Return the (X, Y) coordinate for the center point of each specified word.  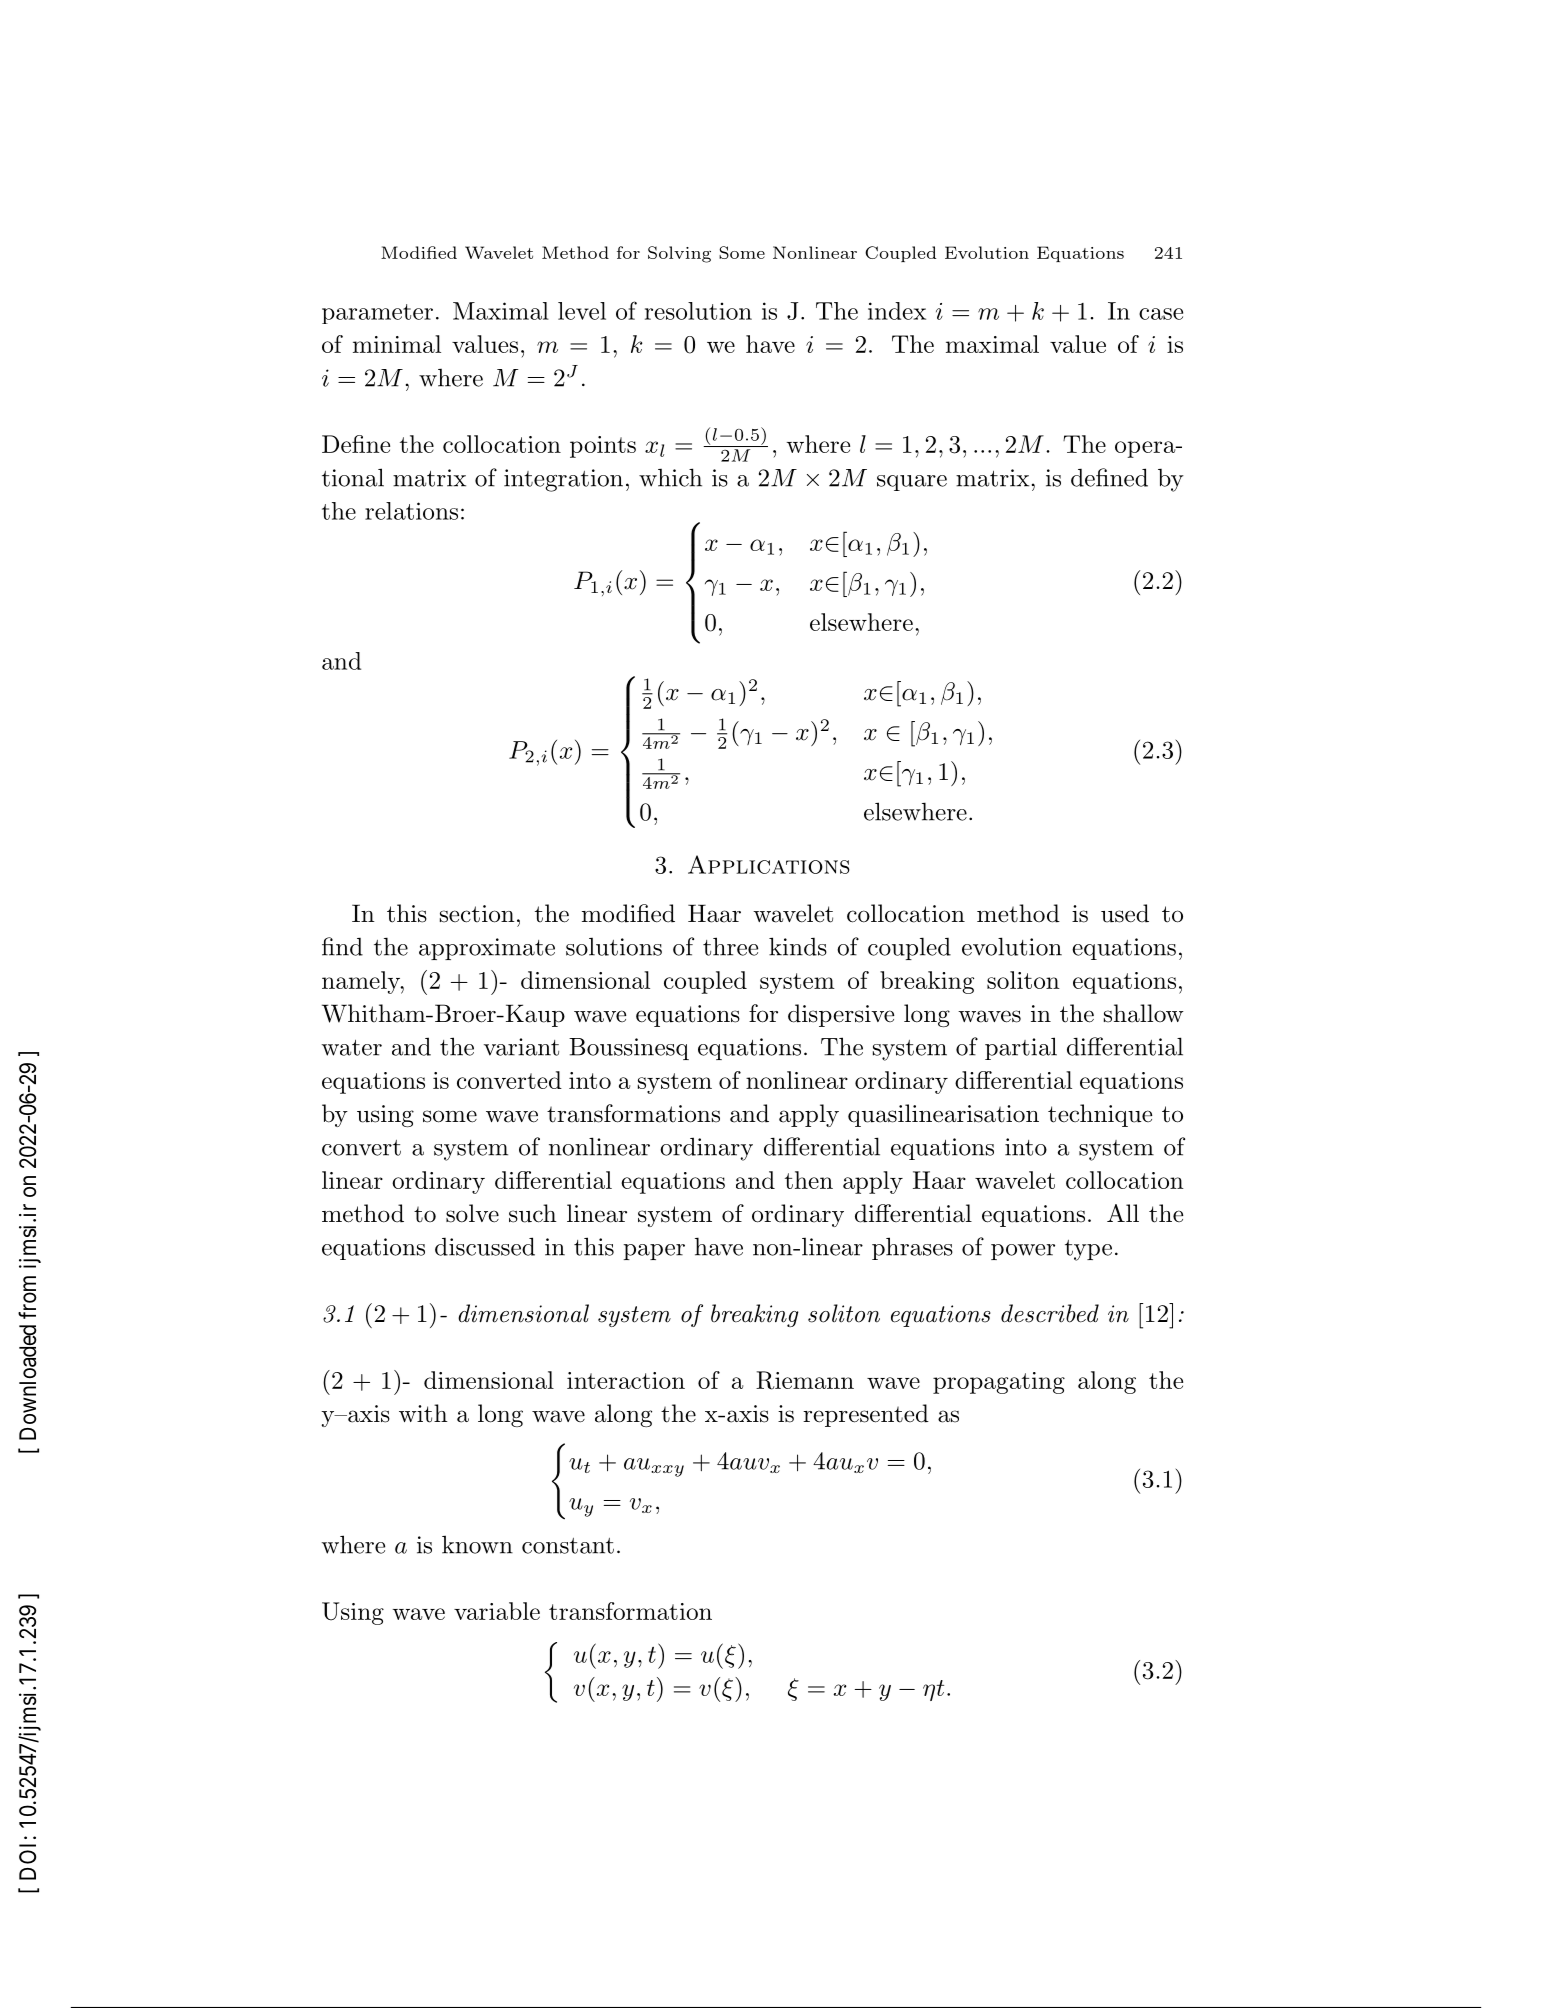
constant (568, 1546)
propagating (999, 1383)
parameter (377, 314)
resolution (698, 311)
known (477, 1544)
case (1161, 314)
